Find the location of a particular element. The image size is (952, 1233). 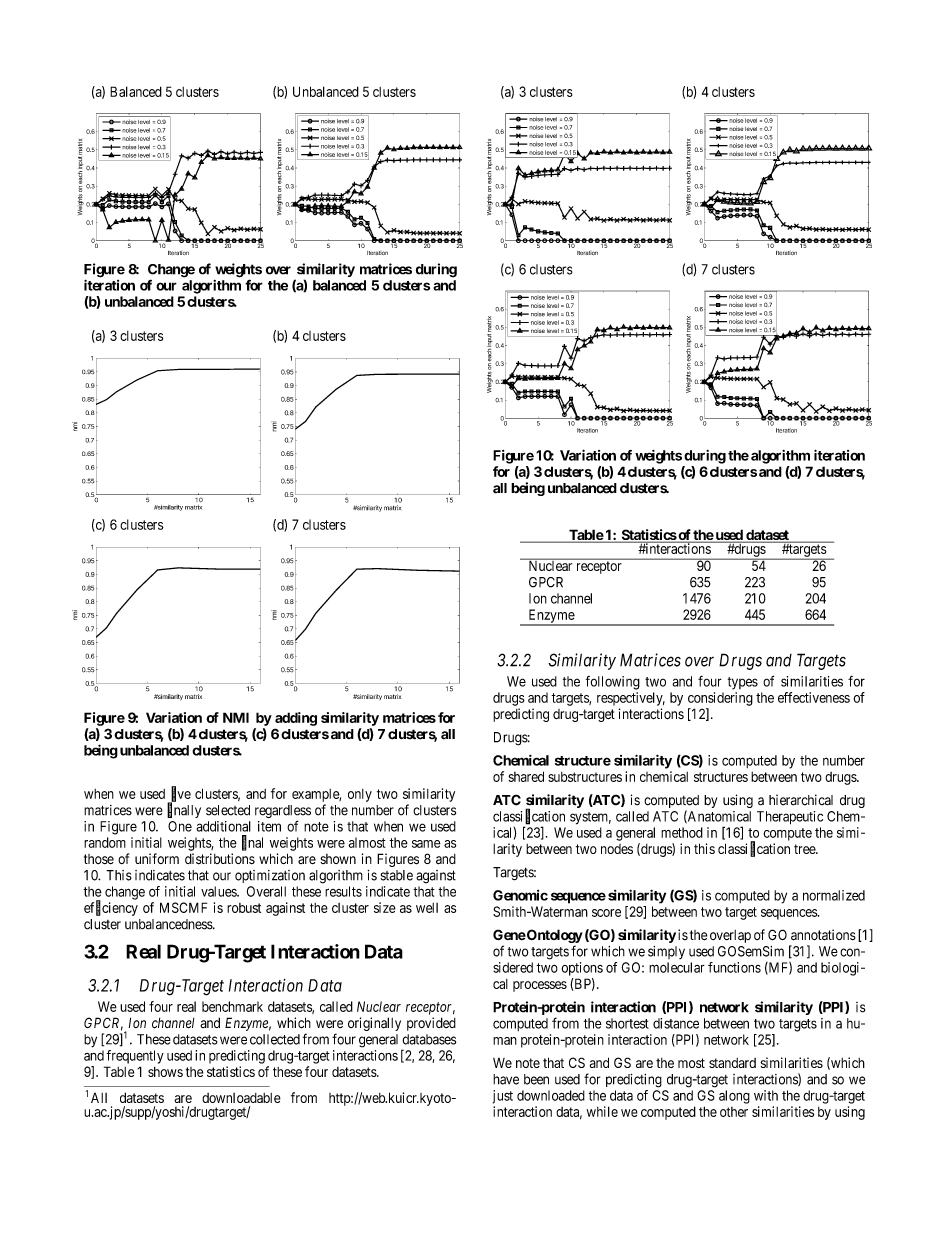

following is located at coordinates (613, 683).
